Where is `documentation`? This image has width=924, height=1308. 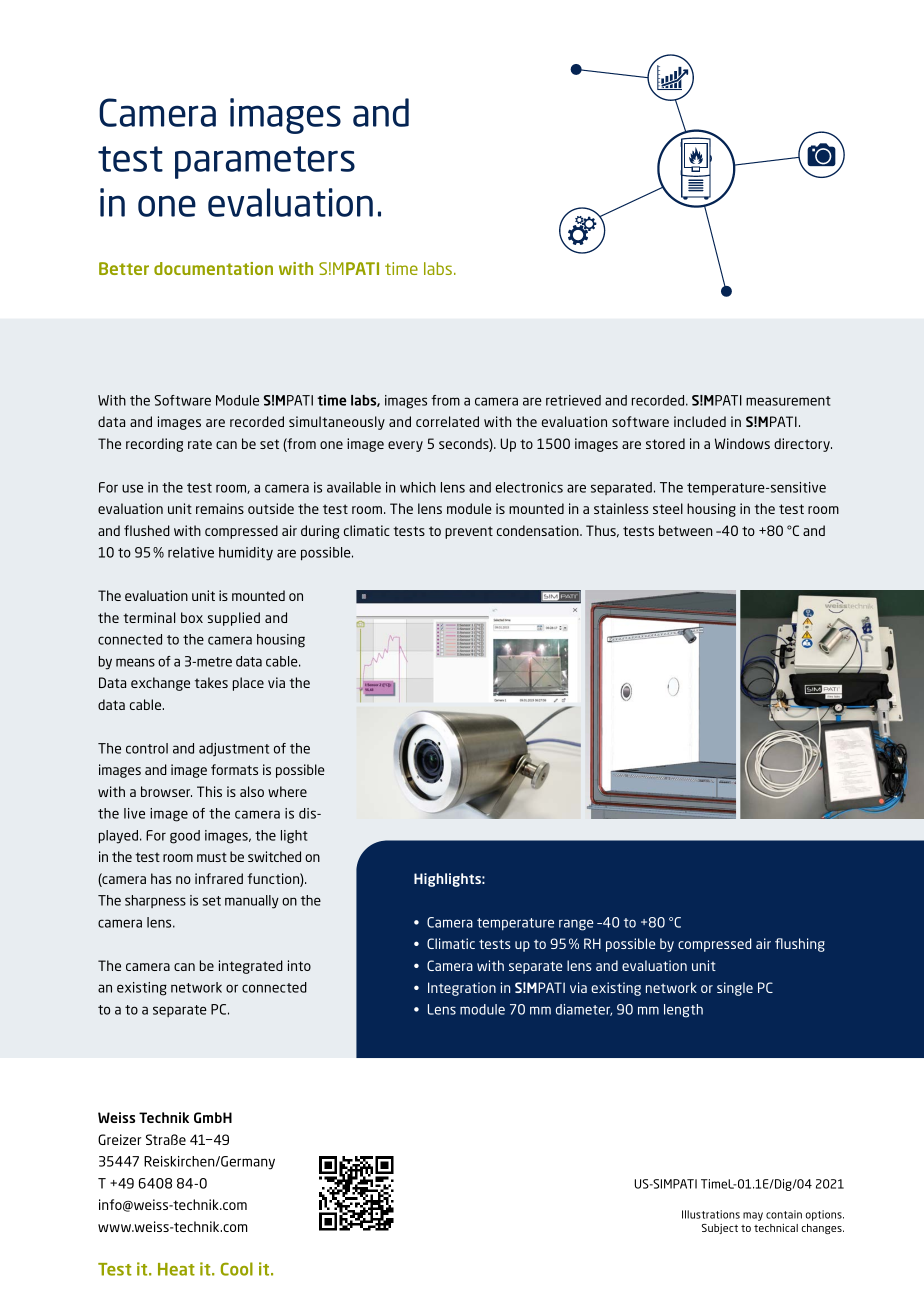 documentation is located at coordinates (213, 268).
